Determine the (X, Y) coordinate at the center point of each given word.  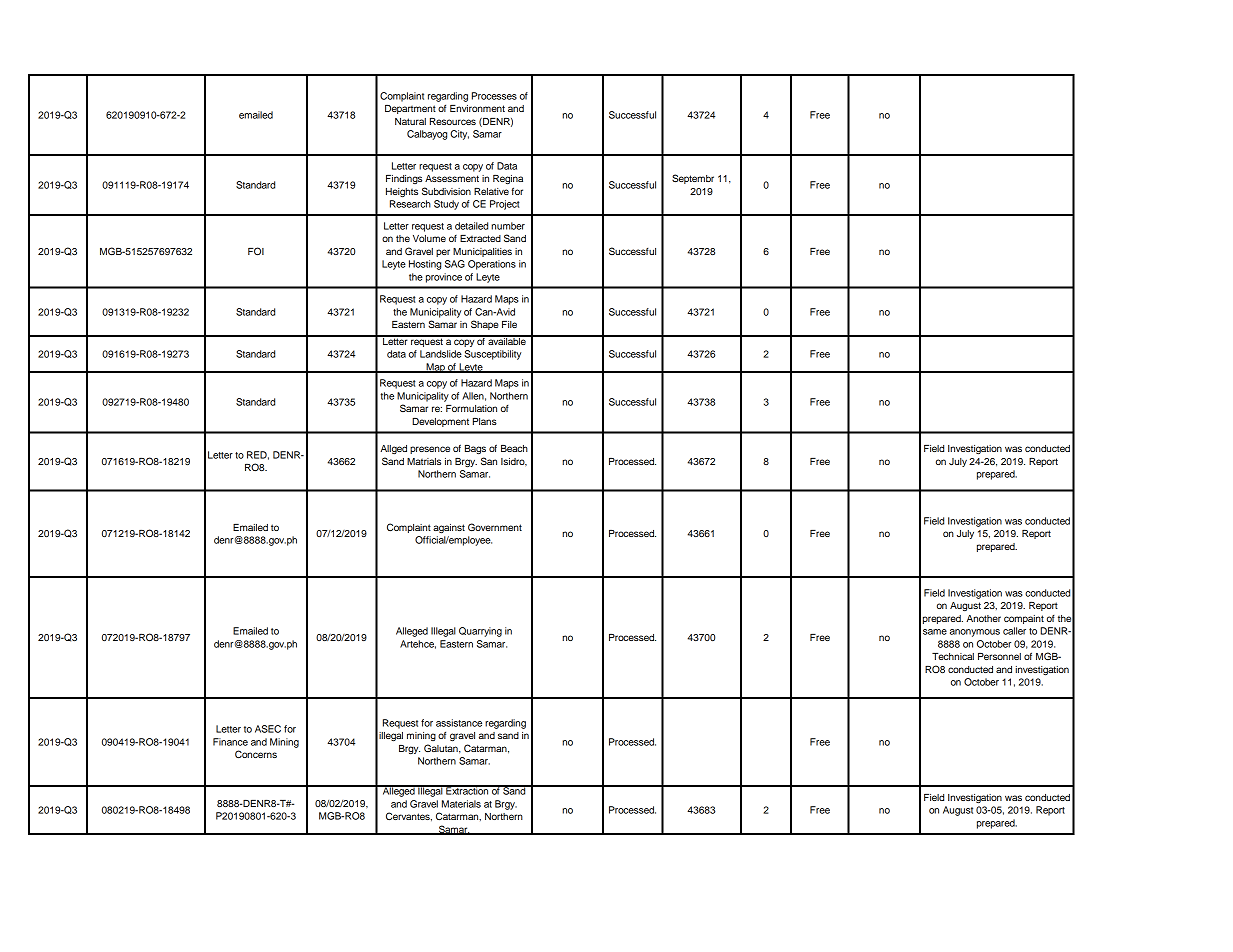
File (509, 324)
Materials (461, 804)
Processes (494, 96)
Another (983, 618)
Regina (508, 179)
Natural (410, 121)
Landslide (441, 354)
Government (495, 527)
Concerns (256, 754)
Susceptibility (492, 355)
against (449, 528)
